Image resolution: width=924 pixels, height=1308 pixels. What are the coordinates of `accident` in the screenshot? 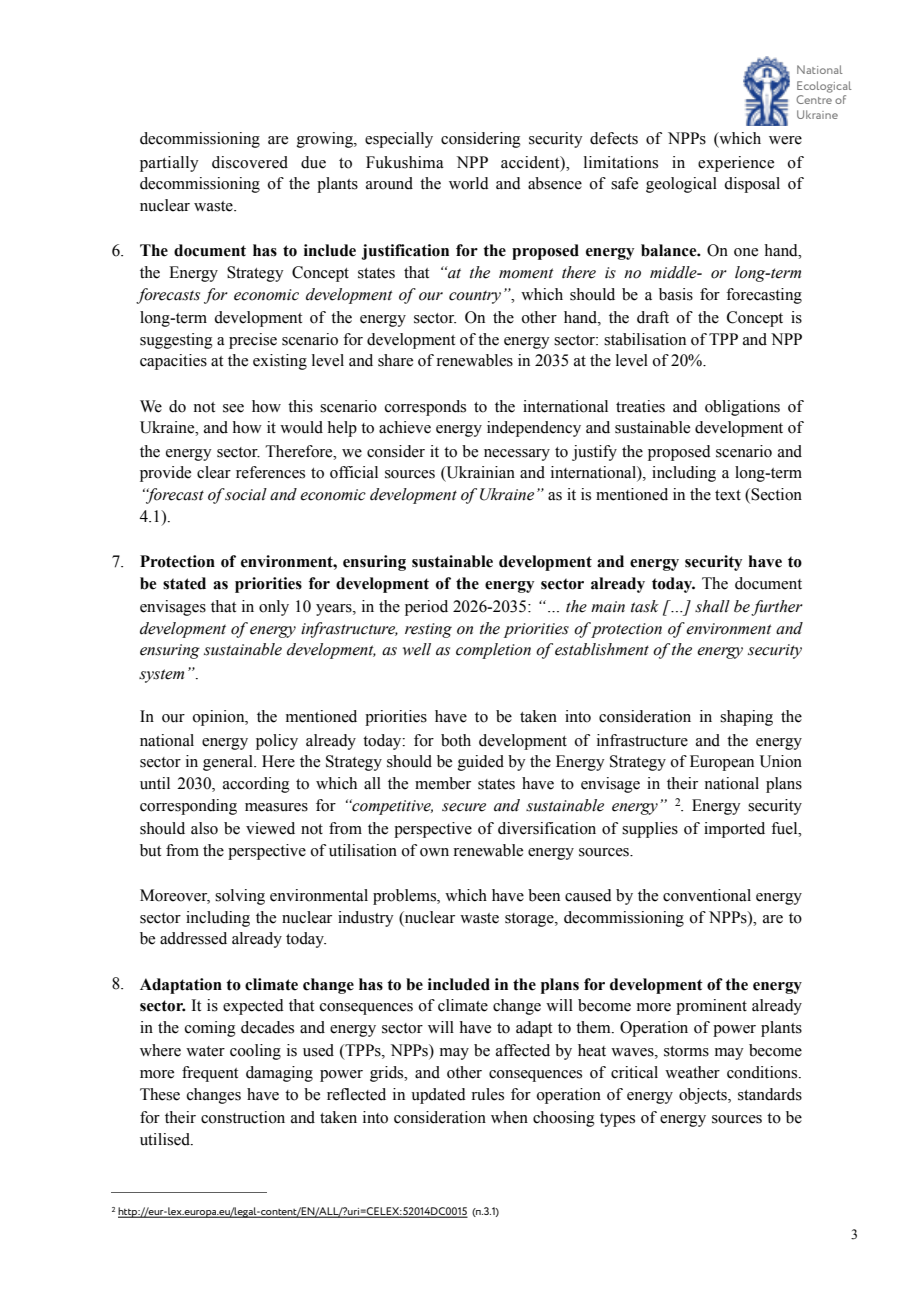 It's located at (531, 163).
